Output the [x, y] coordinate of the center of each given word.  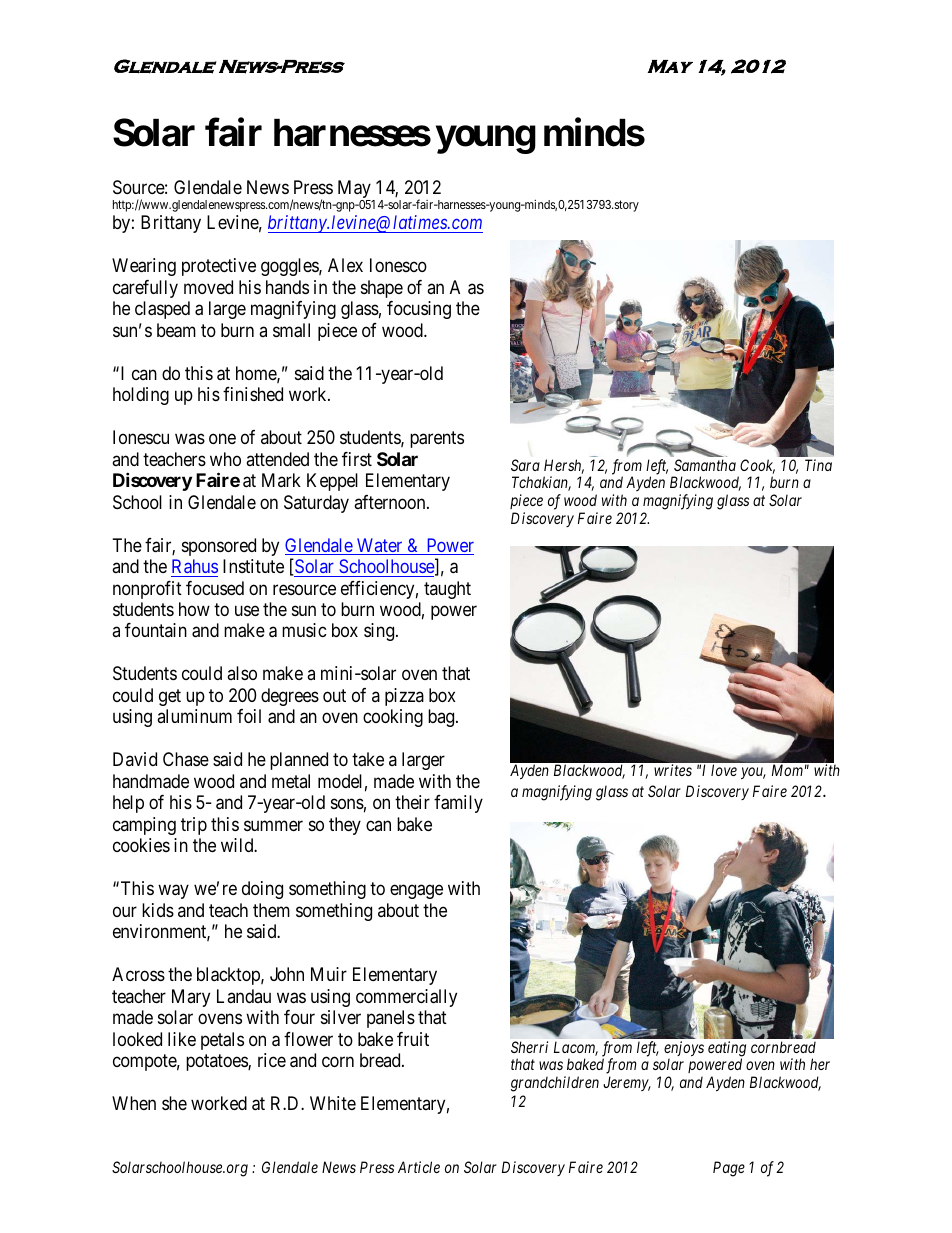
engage [416, 892]
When [134, 1103]
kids [158, 910]
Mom [787, 770]
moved [208, 287]
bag [442, 718]
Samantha [705, 465]
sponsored [219, 547]
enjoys [684, 1050]
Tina [818, 465]
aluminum [194, 716]
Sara [525, 465]
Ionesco [398, 265]
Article [419, 1167]
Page [729, 1169]
